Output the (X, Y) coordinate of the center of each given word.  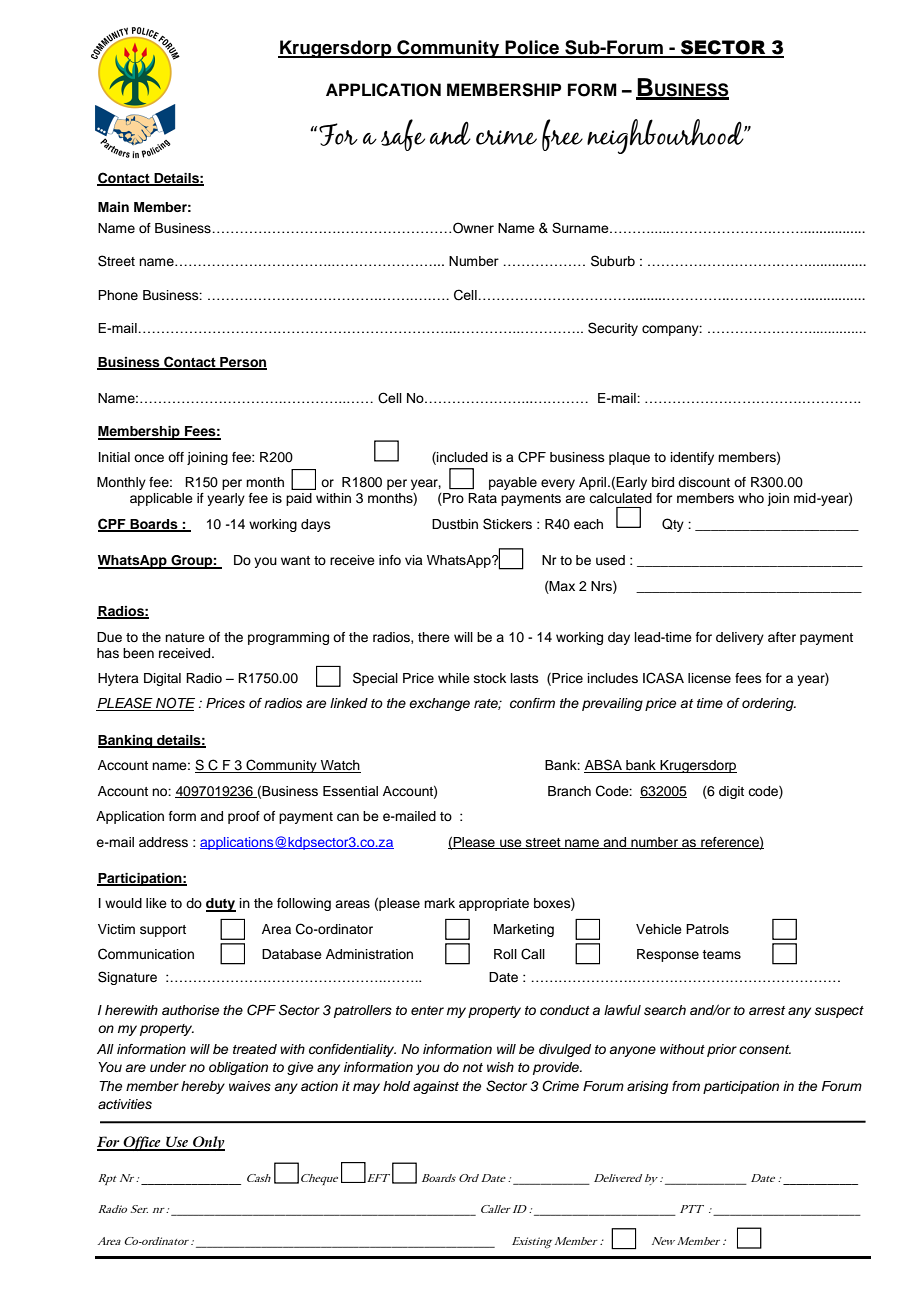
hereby (203, 1087)
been (138, 653)
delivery (740, 638)
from (686, 1086)
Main (113, 207)
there (434, 637)
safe (403, 135)
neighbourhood (666, 136)
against (436, 1087)
